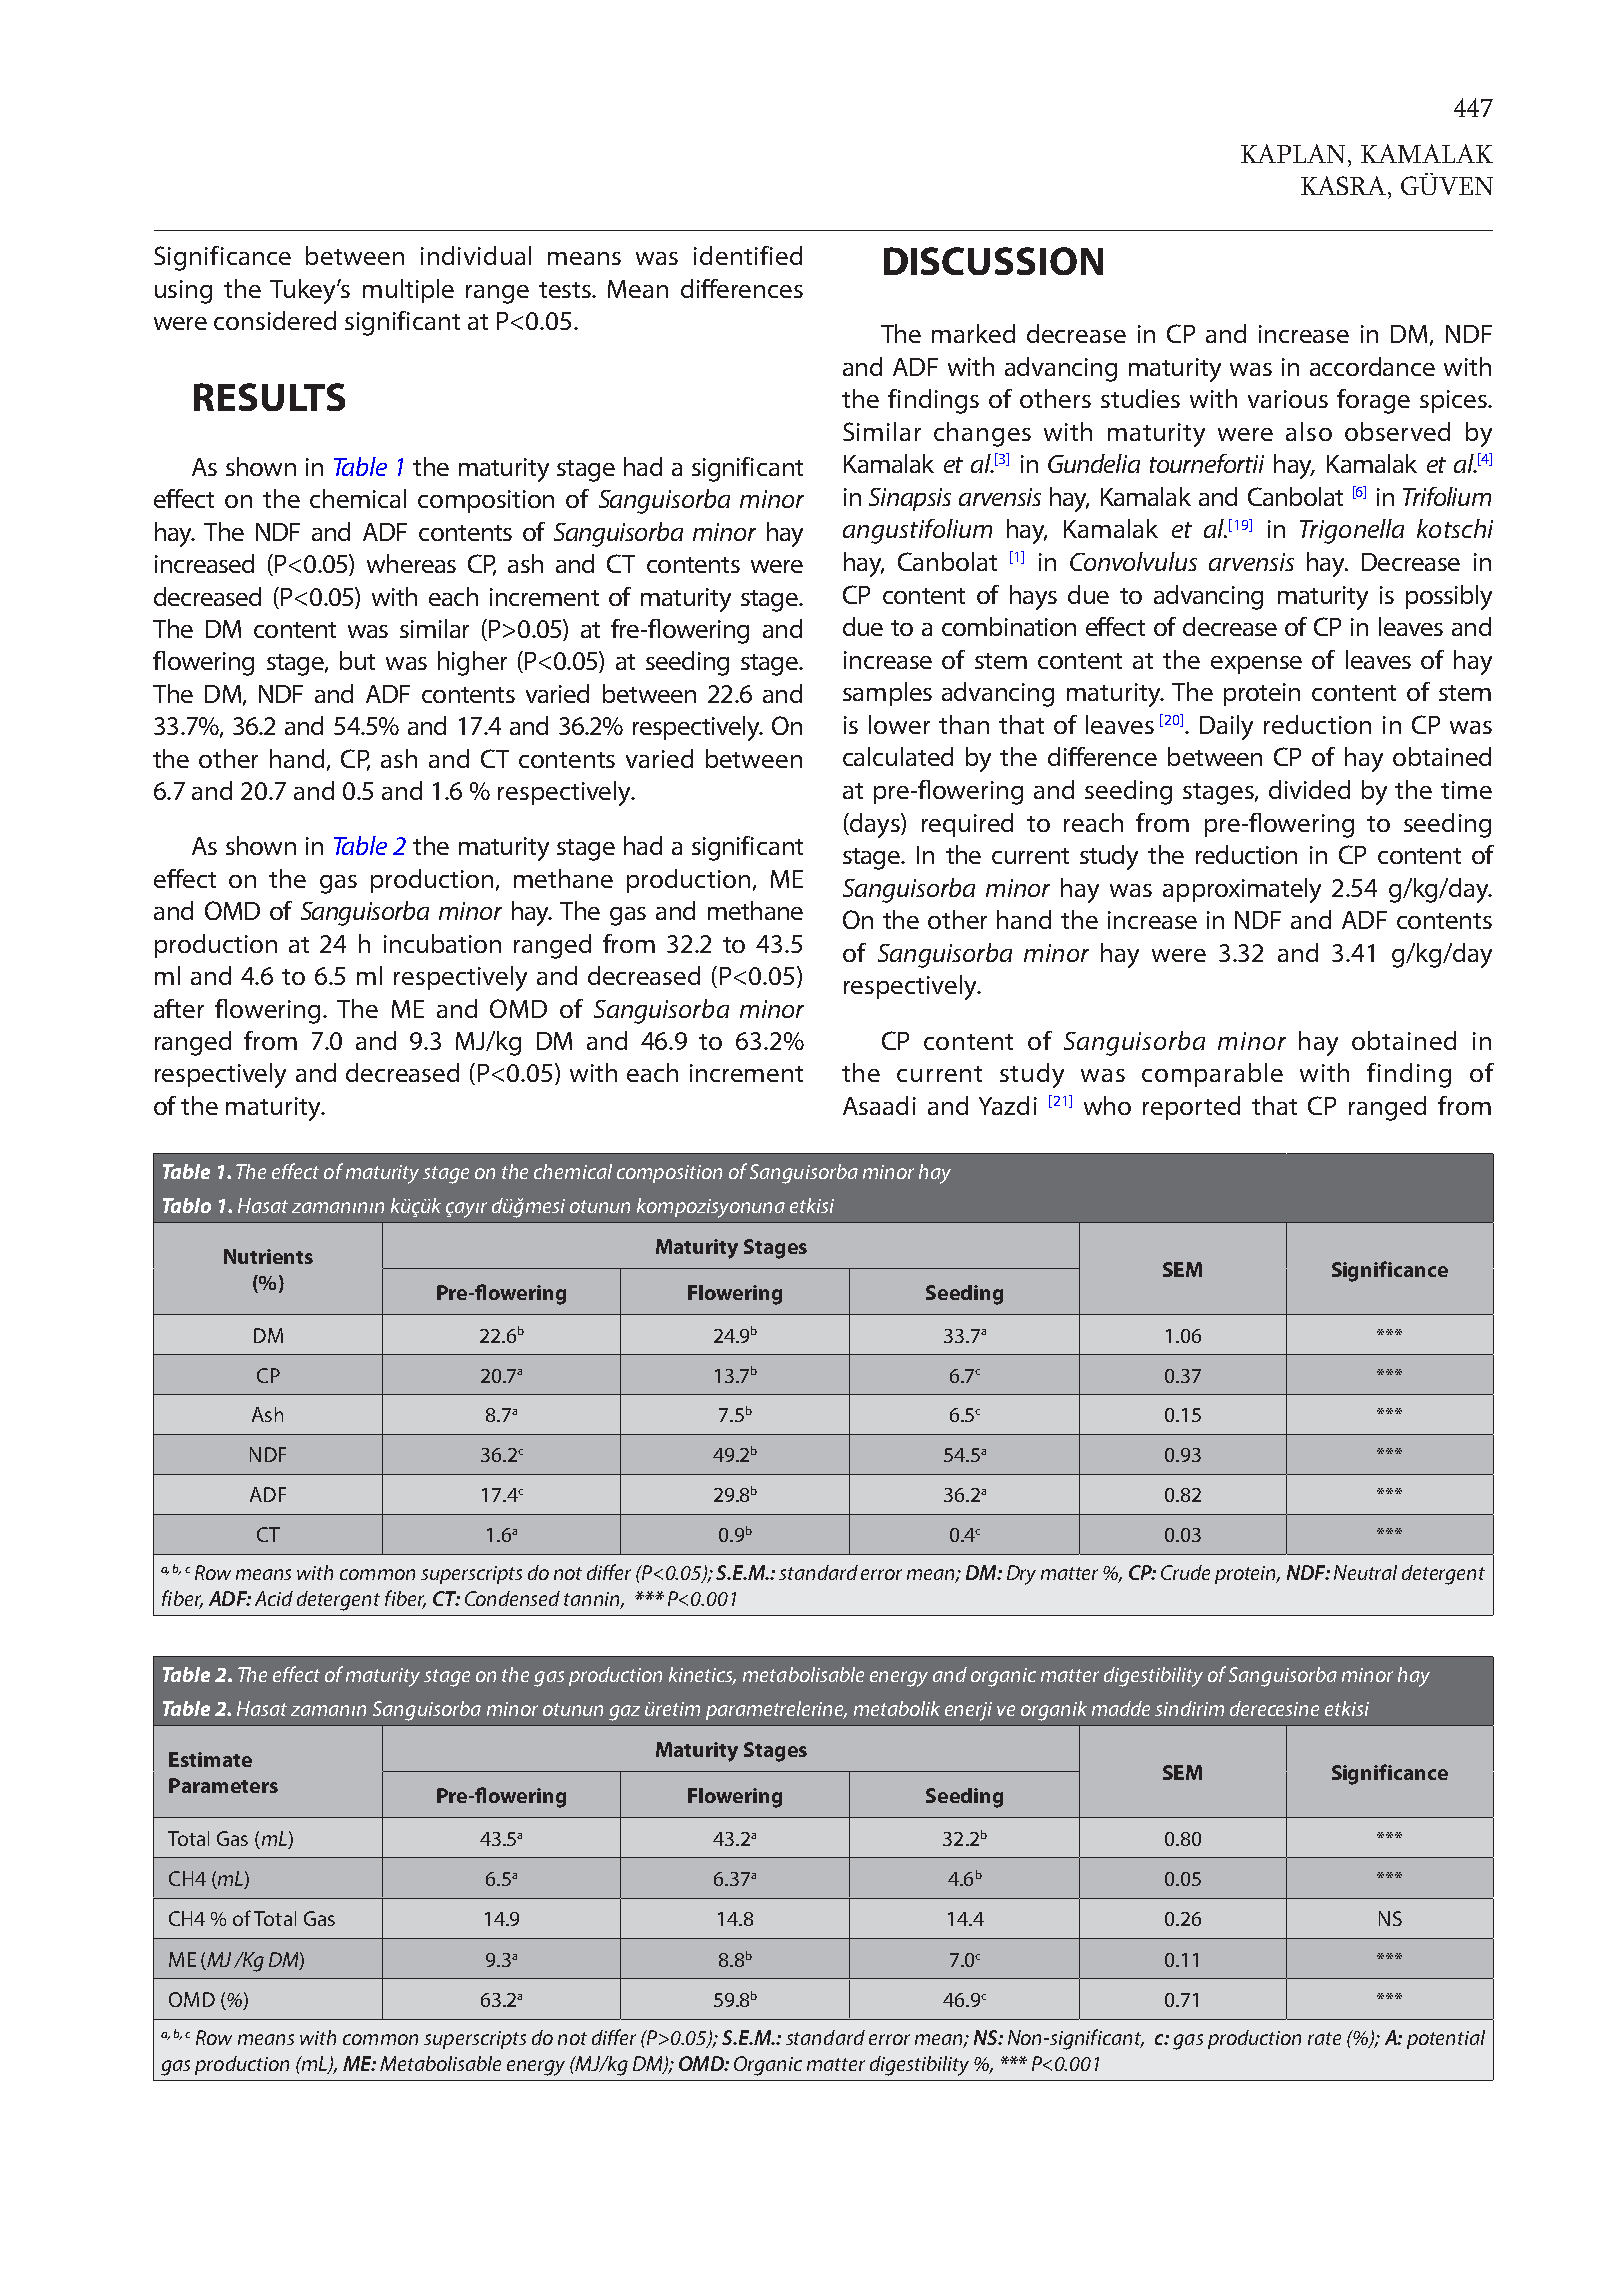 Image resolution: width=1608 pixels, height=2274 pixels. I want to click on samples, so click(887, 694).
